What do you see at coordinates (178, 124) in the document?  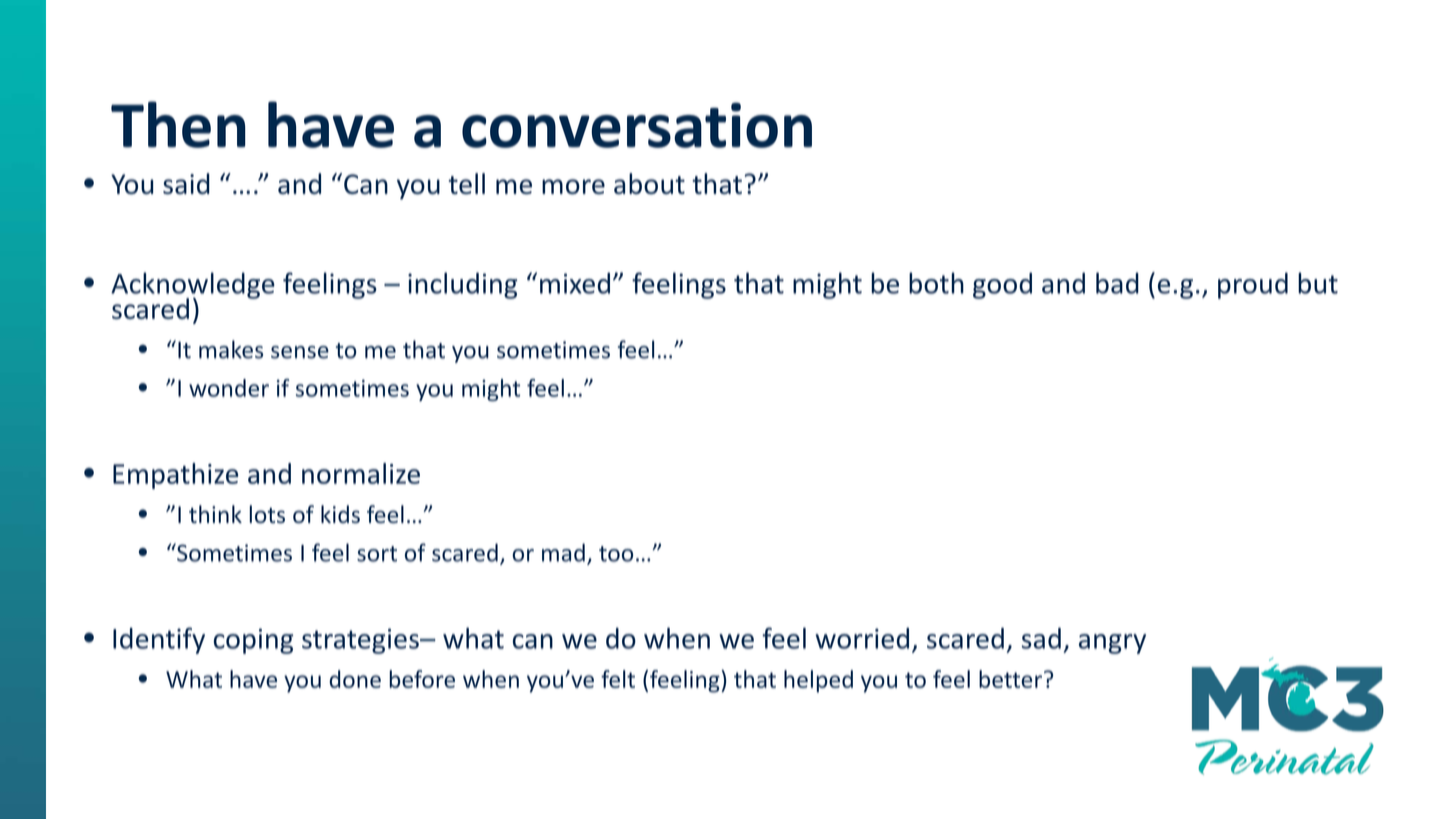 I see `Then` at bounding box center [178, 124].
